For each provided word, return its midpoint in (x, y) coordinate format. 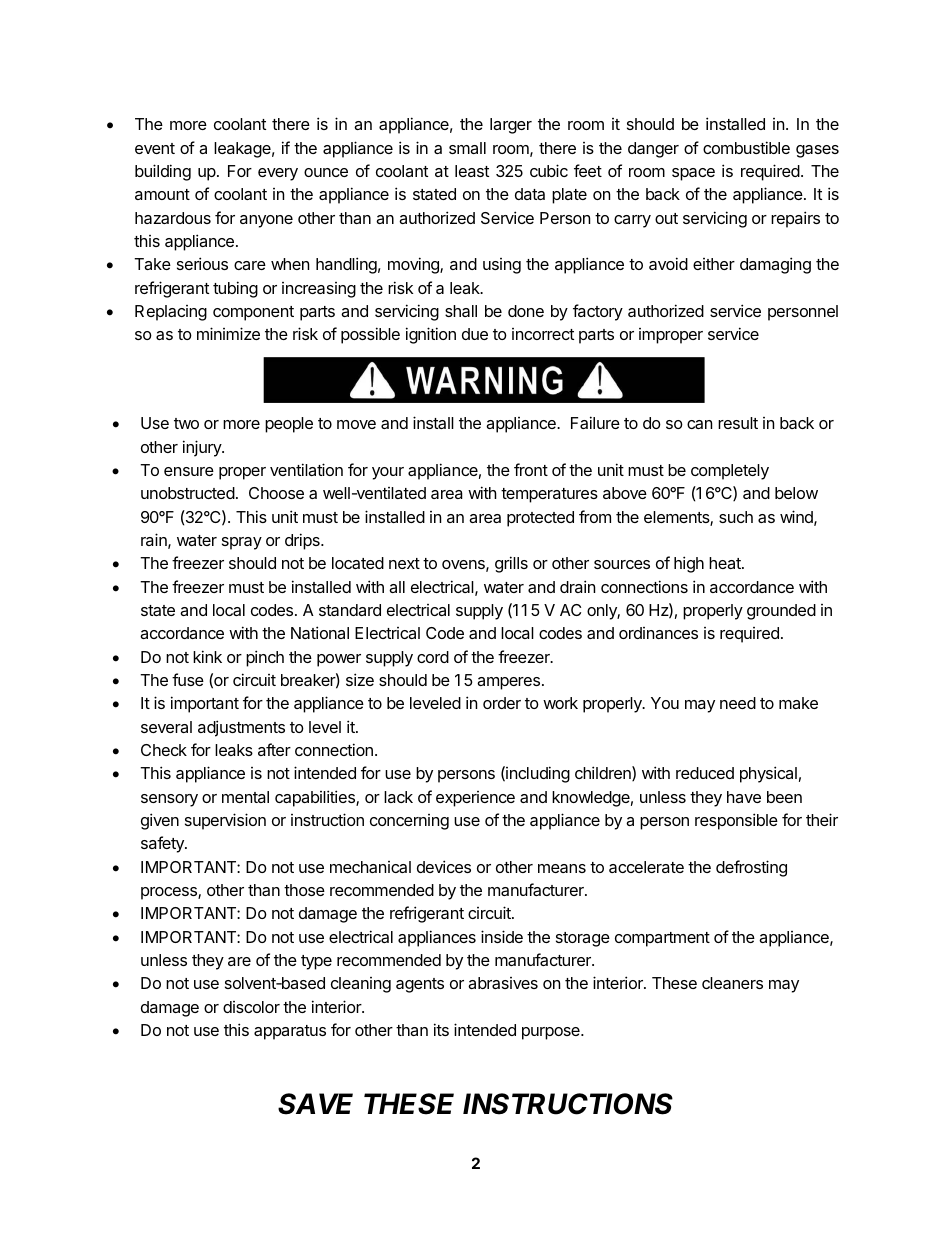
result (738, 423)
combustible (746, 147)
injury (203, 448)
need (738, 703)
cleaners (732, 983)
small (467, 148)
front (531, 469)
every (278, 174)
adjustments (241, 728)
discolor (251, 1007)
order (502, 703)
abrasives (503, 983)
